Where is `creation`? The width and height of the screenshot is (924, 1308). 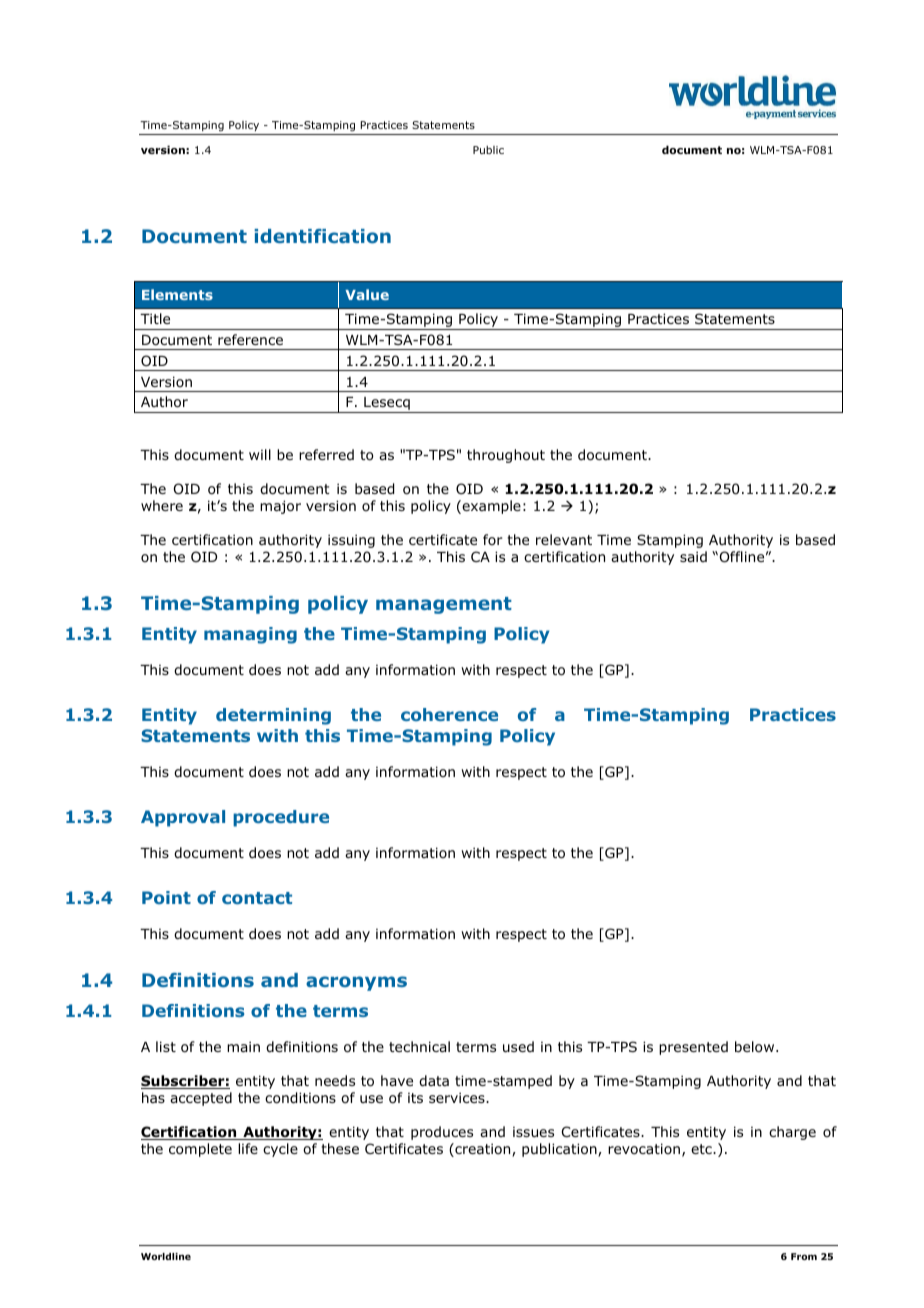 creation is located at coordinates (483, 1150).
